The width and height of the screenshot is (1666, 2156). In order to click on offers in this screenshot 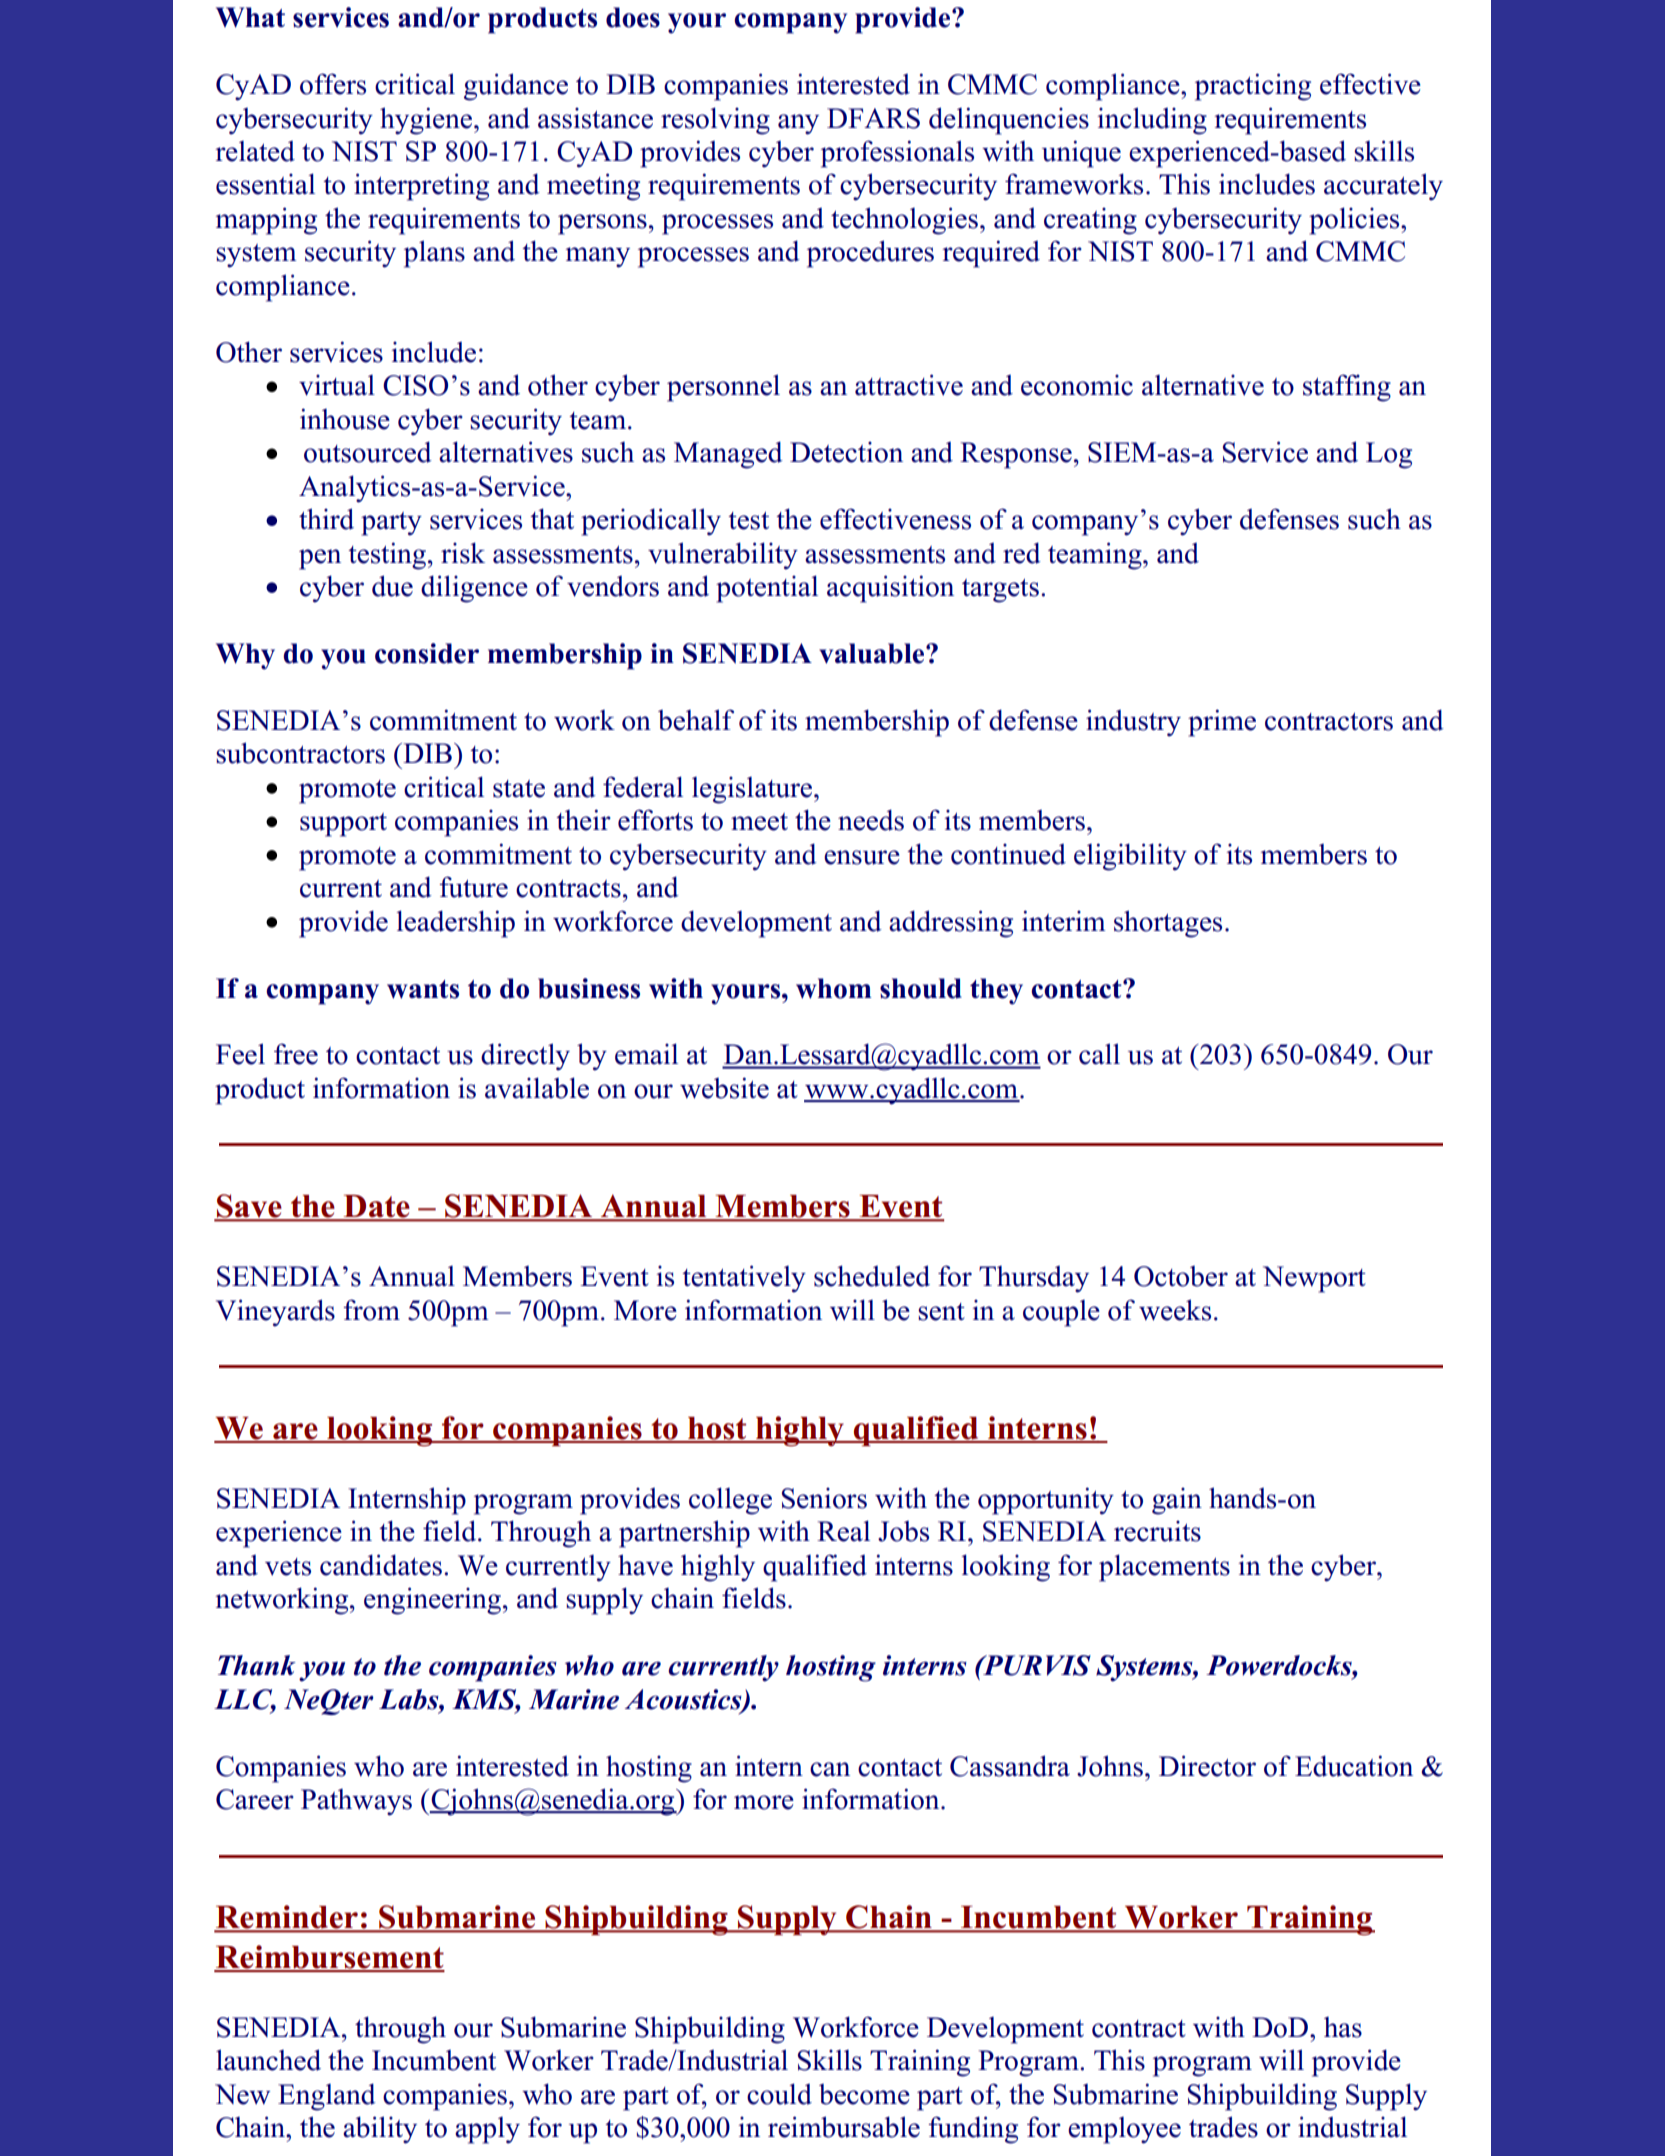, I will do `click(333, 84)`.
